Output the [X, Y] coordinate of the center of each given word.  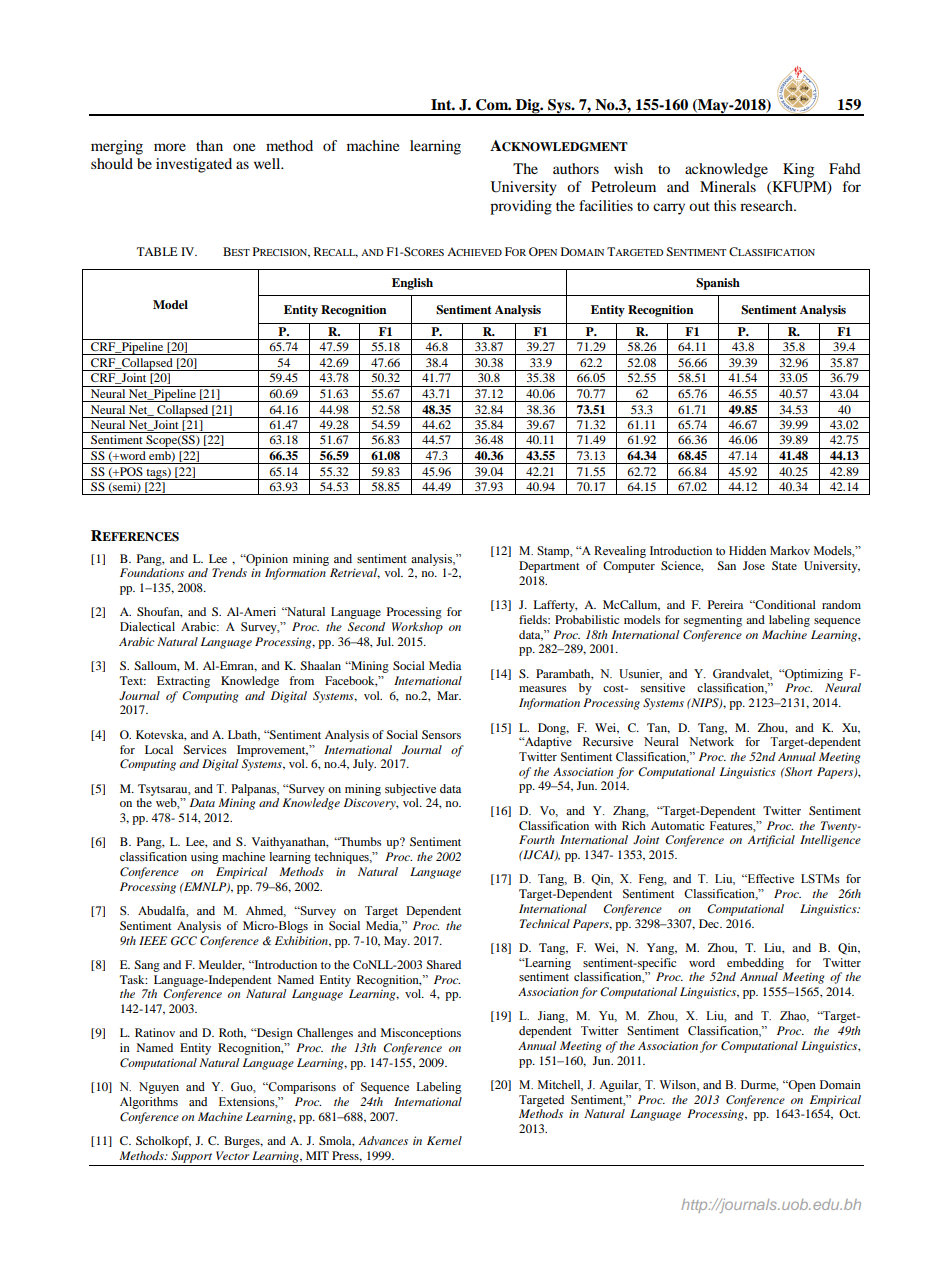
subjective [410, 790]
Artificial [771, 841]
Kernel [444, 1140]
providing [521, 207]
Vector [232, 1155]
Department [549, 567]
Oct [849, 1113]
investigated [194, 165]
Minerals [728, 186]
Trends [229, 572]
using [205, 858]
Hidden [747, 550]
